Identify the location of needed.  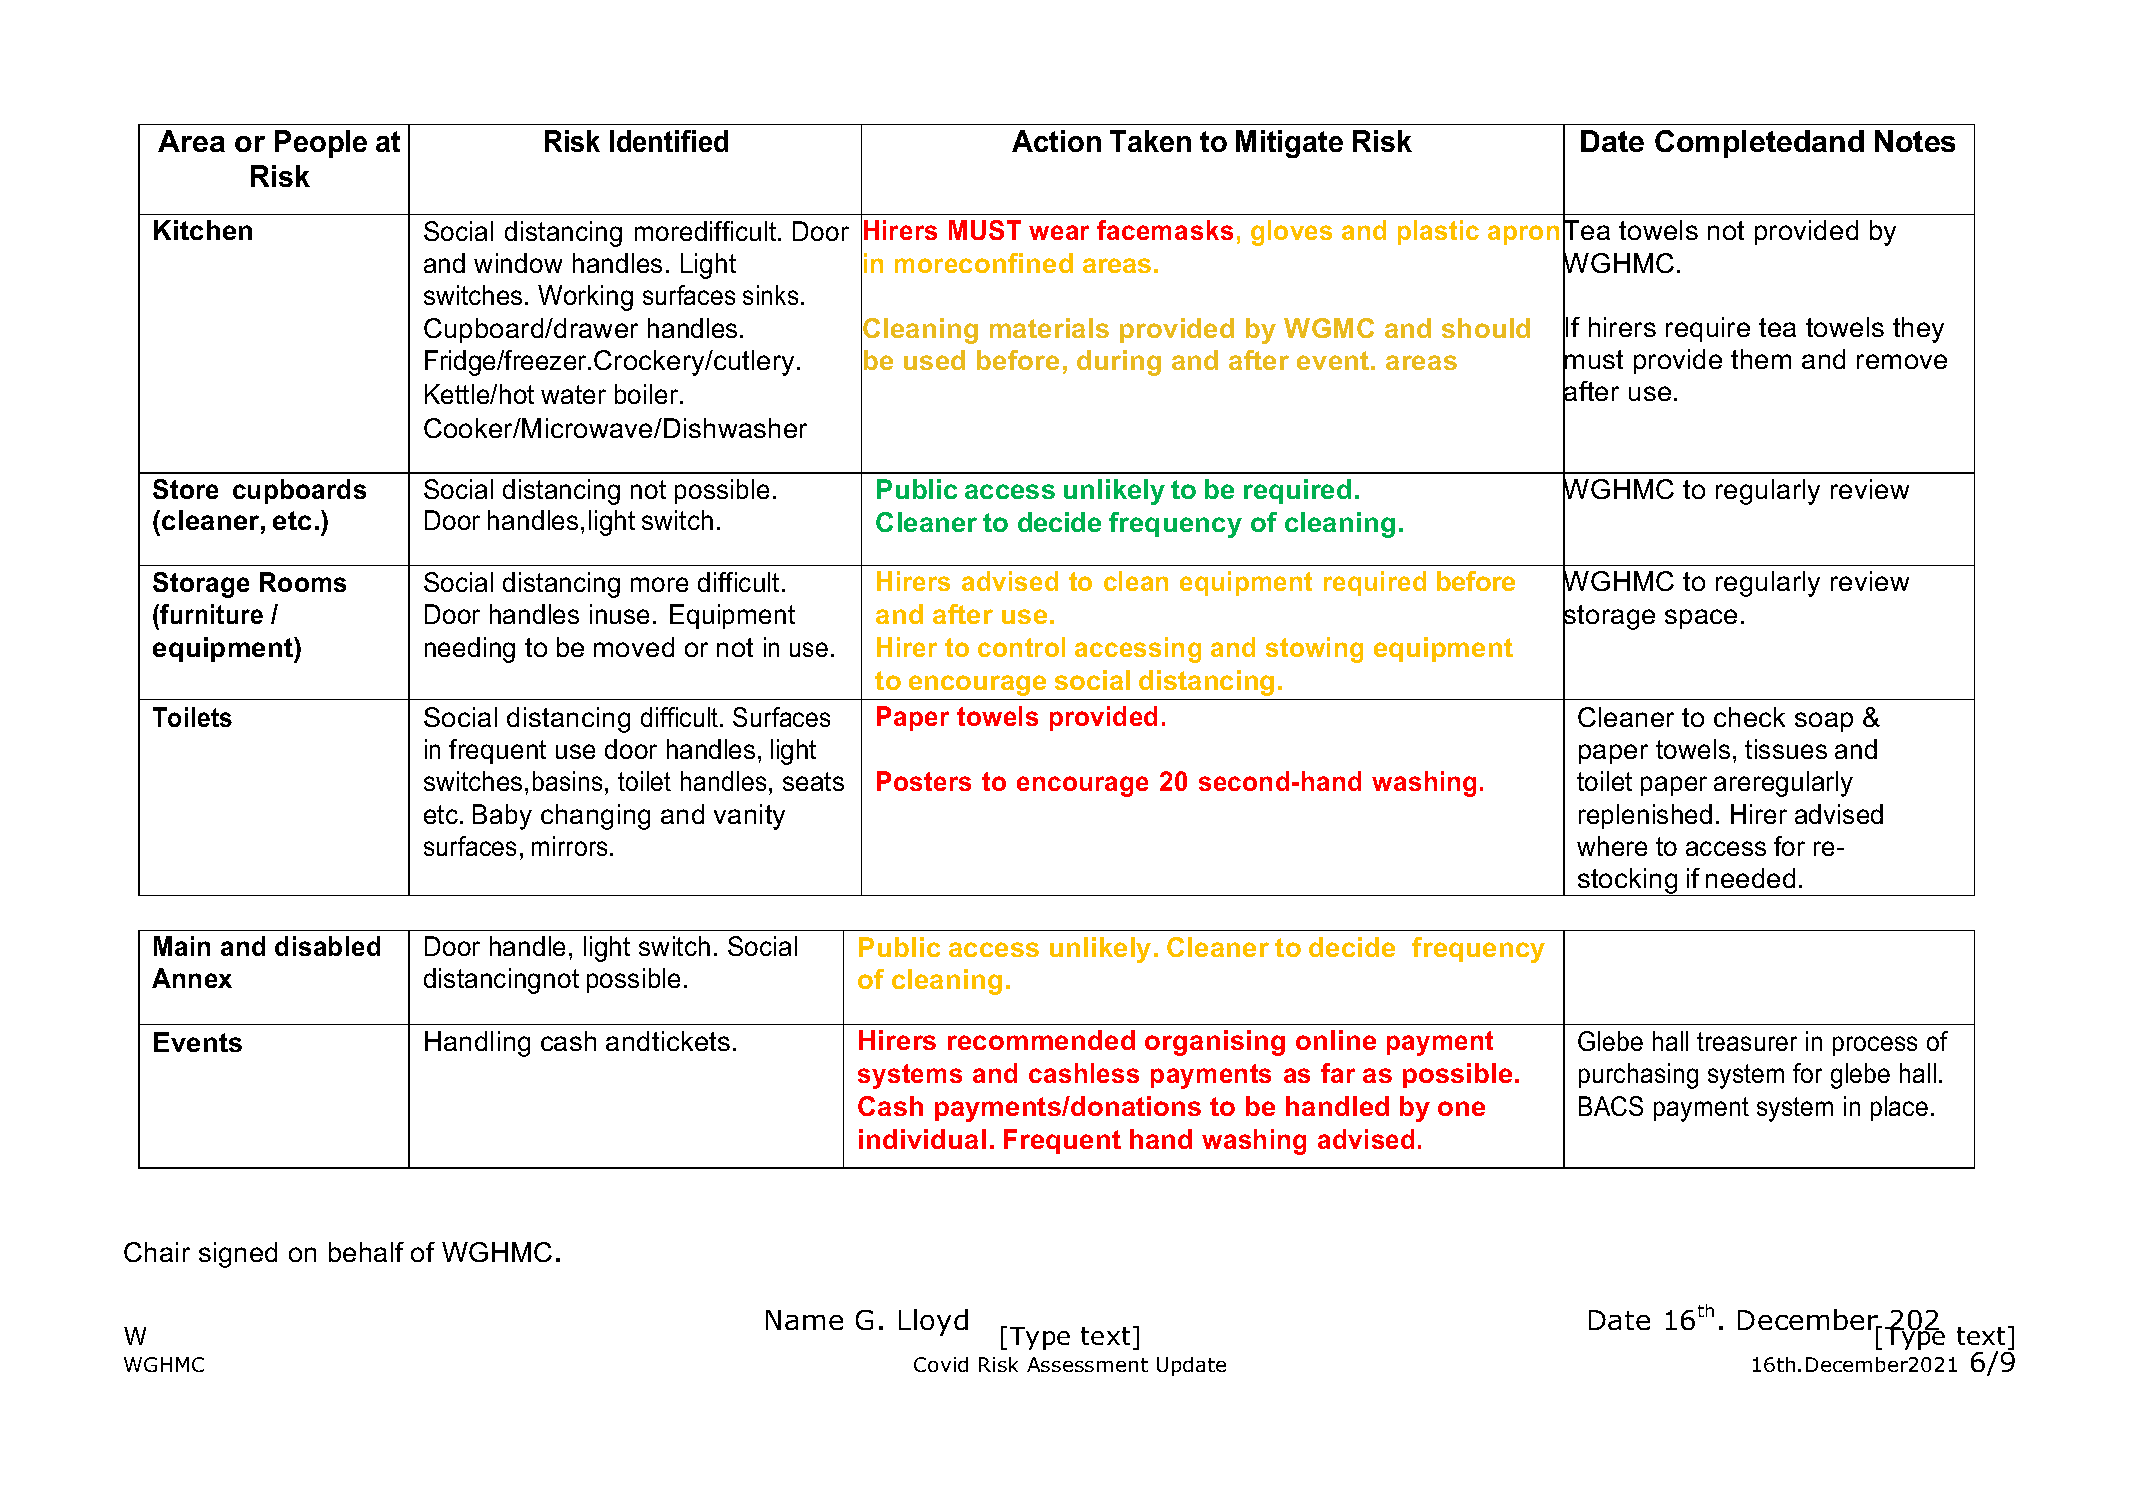
(1750, 878).
